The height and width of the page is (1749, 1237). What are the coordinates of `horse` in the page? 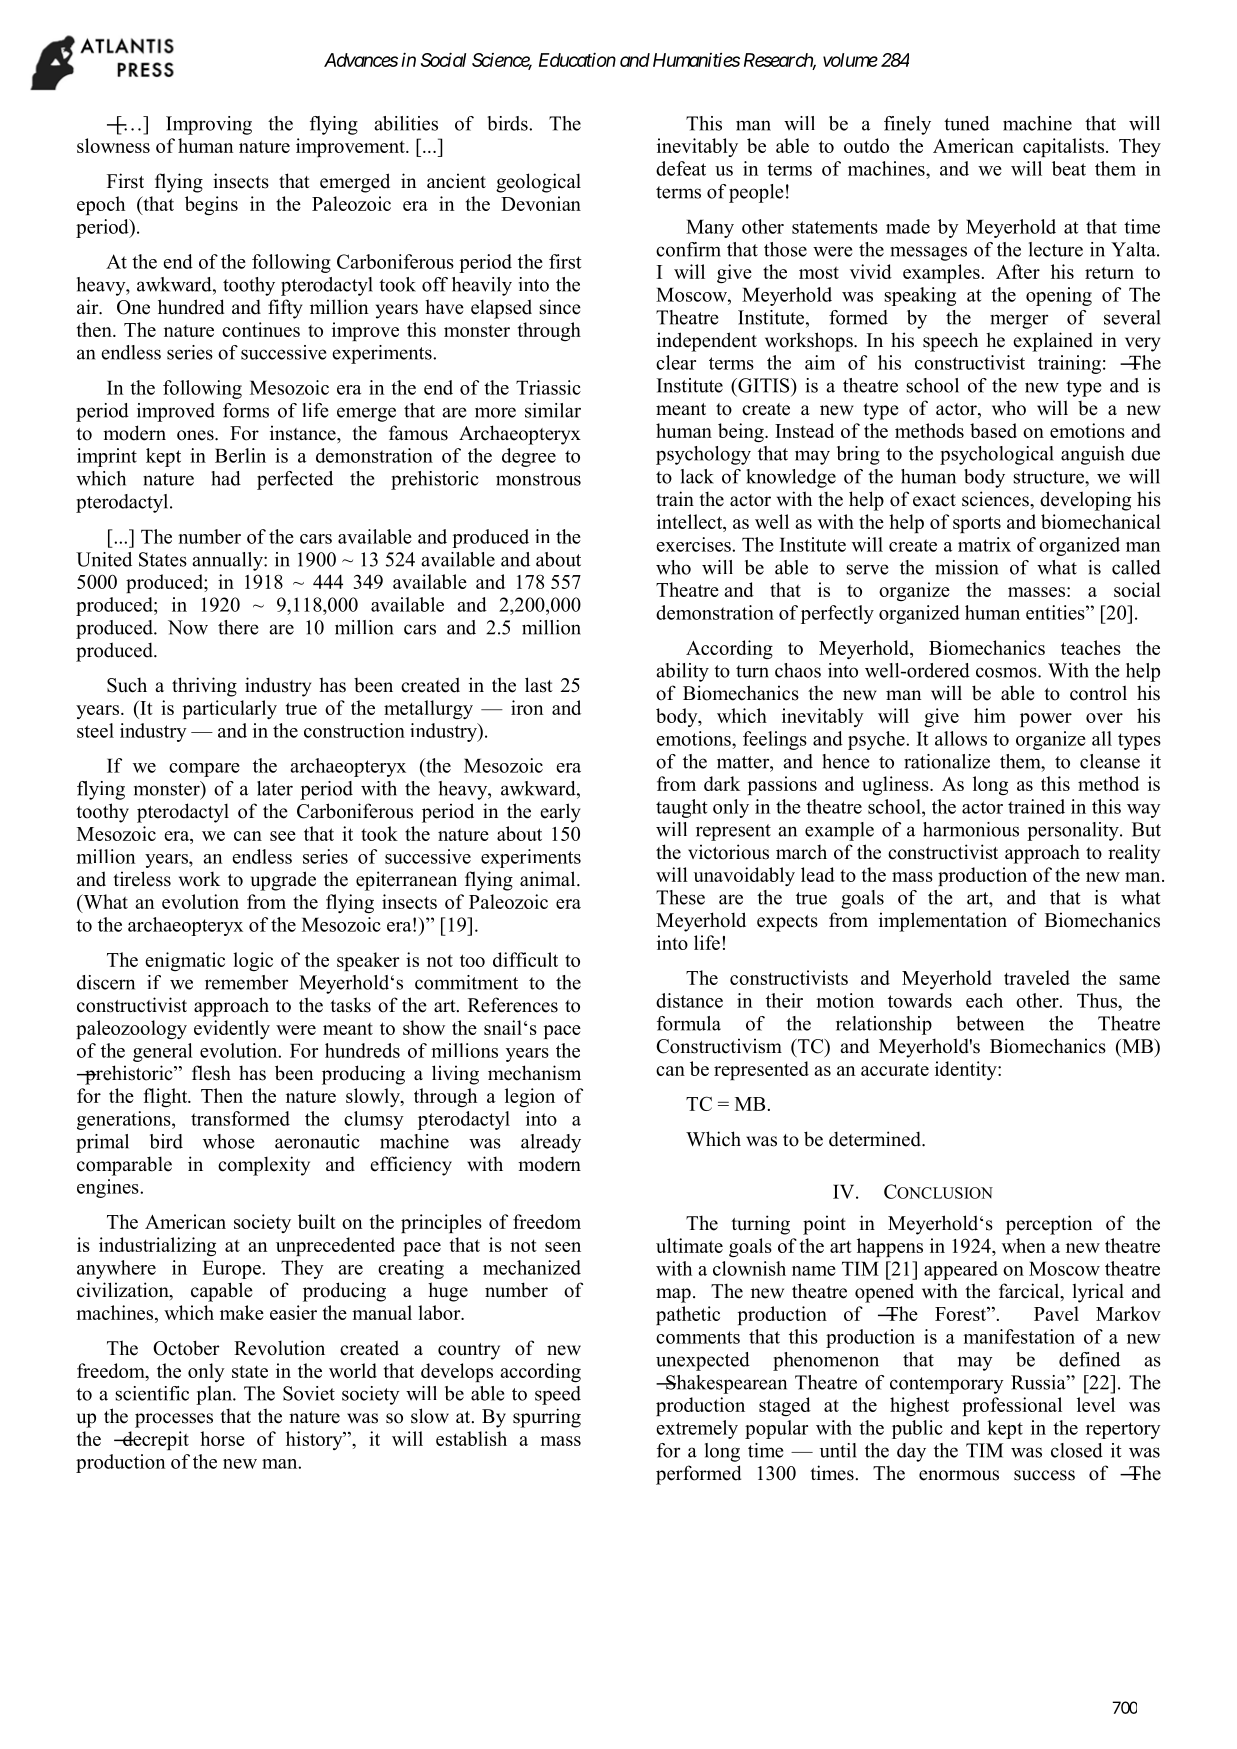 It's located at (222, 1438).
